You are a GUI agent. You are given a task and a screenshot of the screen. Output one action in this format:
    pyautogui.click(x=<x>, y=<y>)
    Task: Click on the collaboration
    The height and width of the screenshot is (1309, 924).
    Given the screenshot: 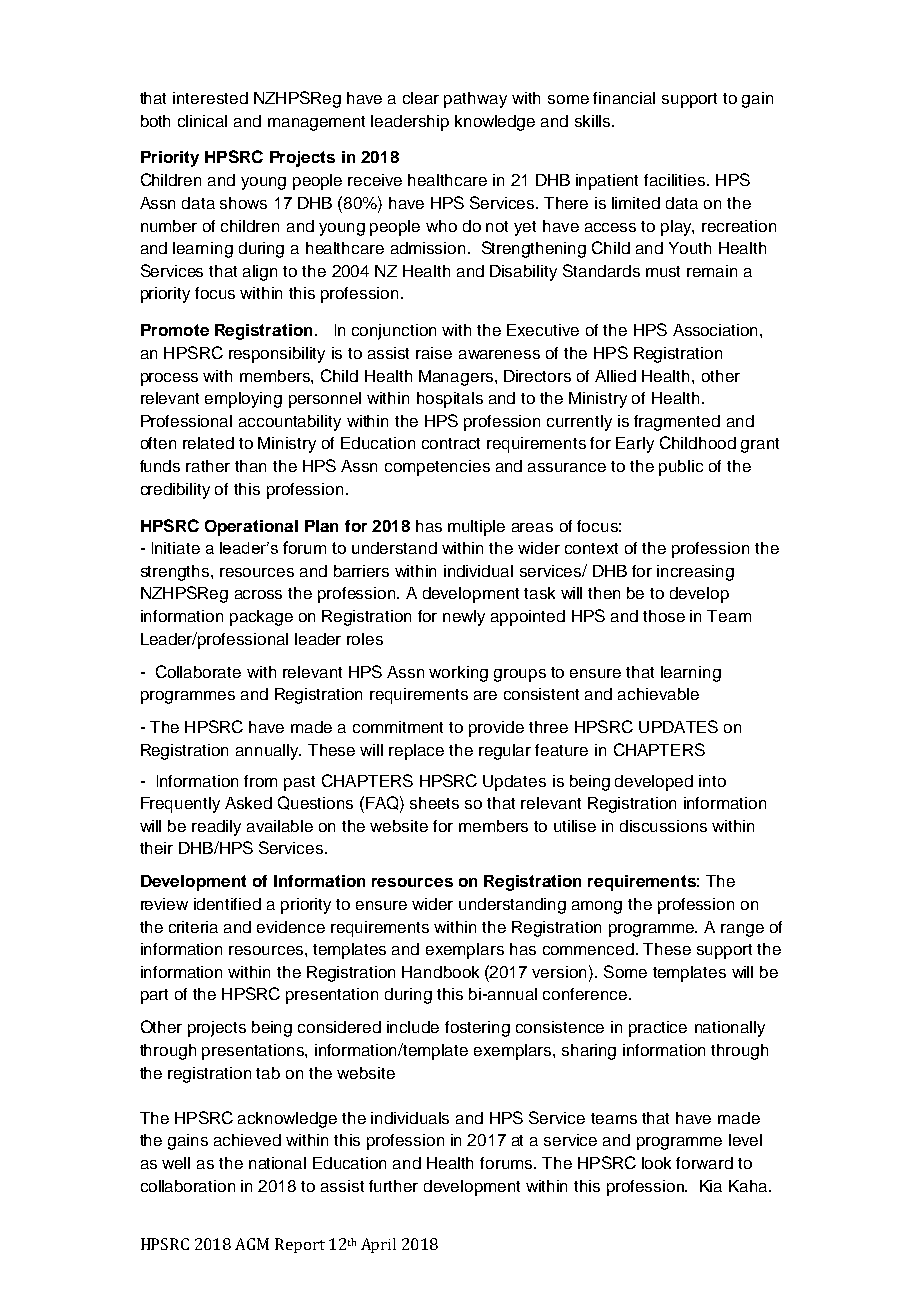 What is the action you would take?
    pyautogui.click(x=188, y=1186)
